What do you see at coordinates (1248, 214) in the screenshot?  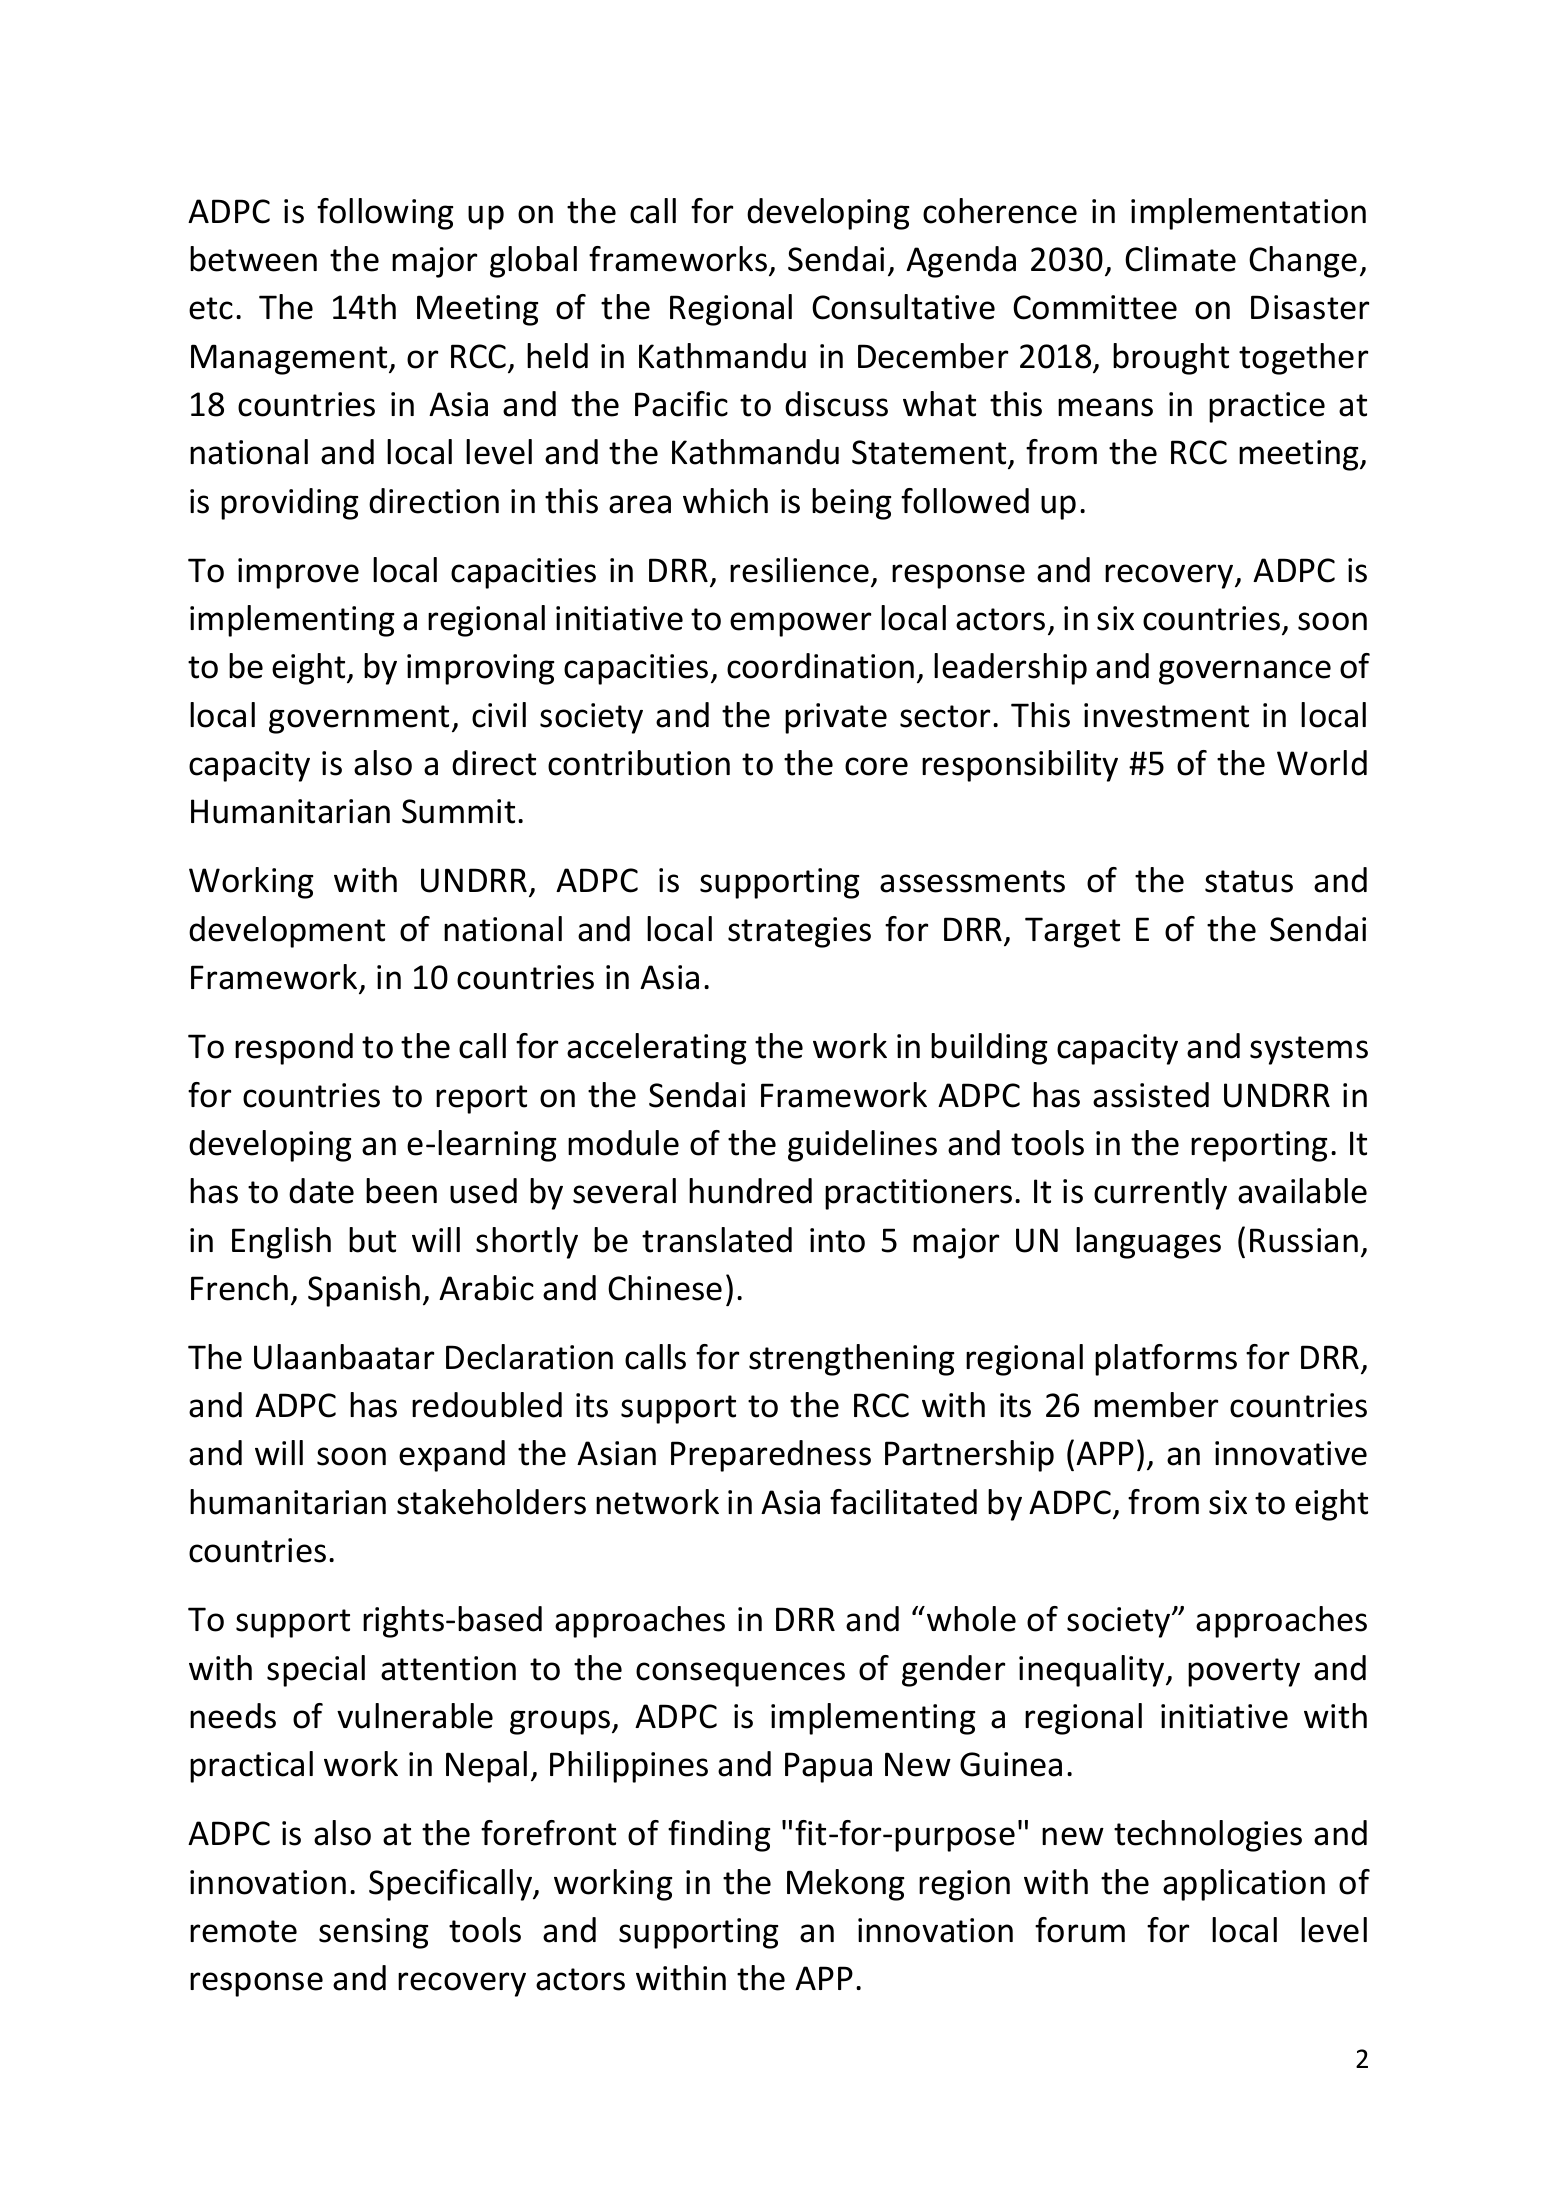 I see `implementation` at bounding box center [1248, 214].
